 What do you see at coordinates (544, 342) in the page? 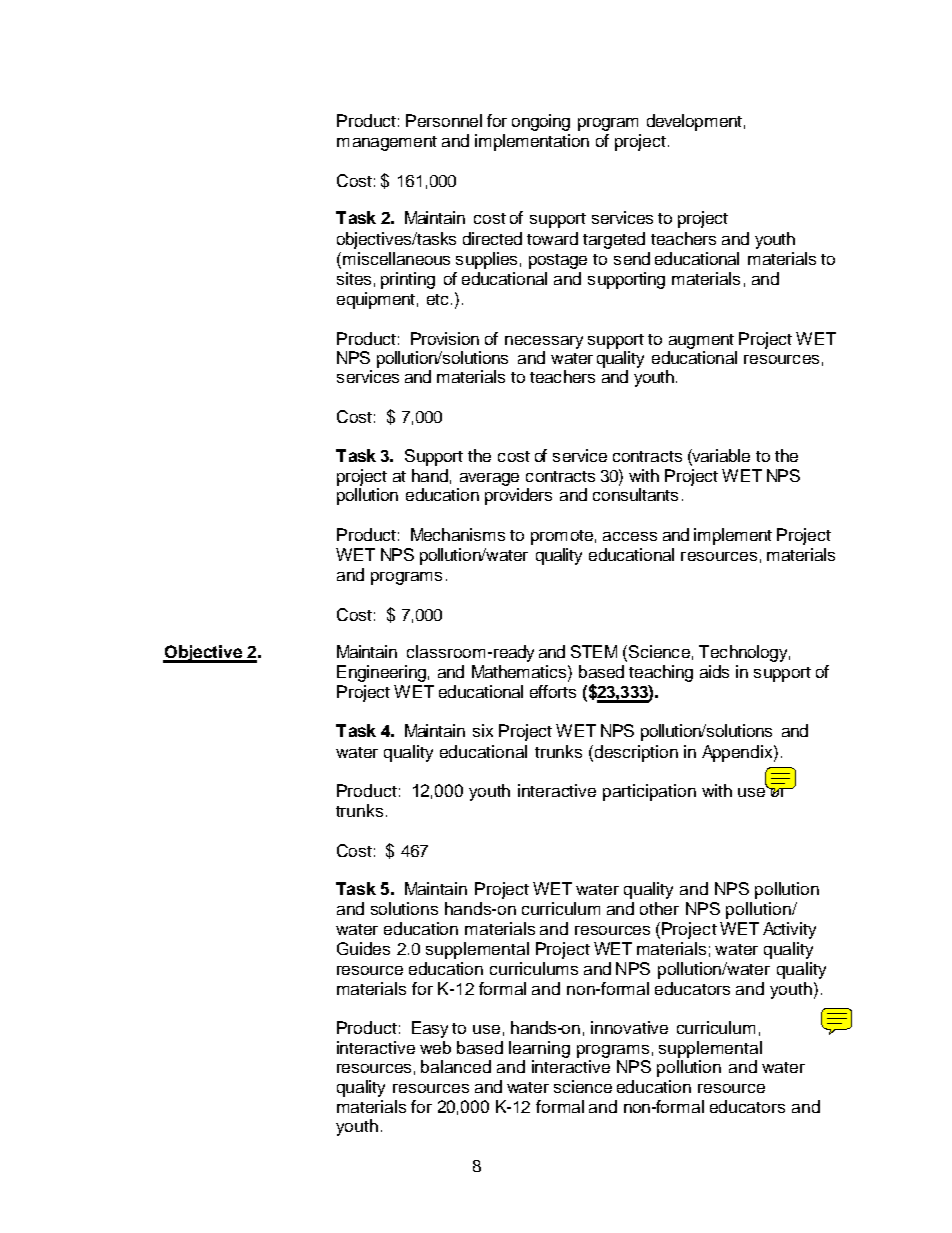
I see `necessary` at bounding box center [544, 342].
